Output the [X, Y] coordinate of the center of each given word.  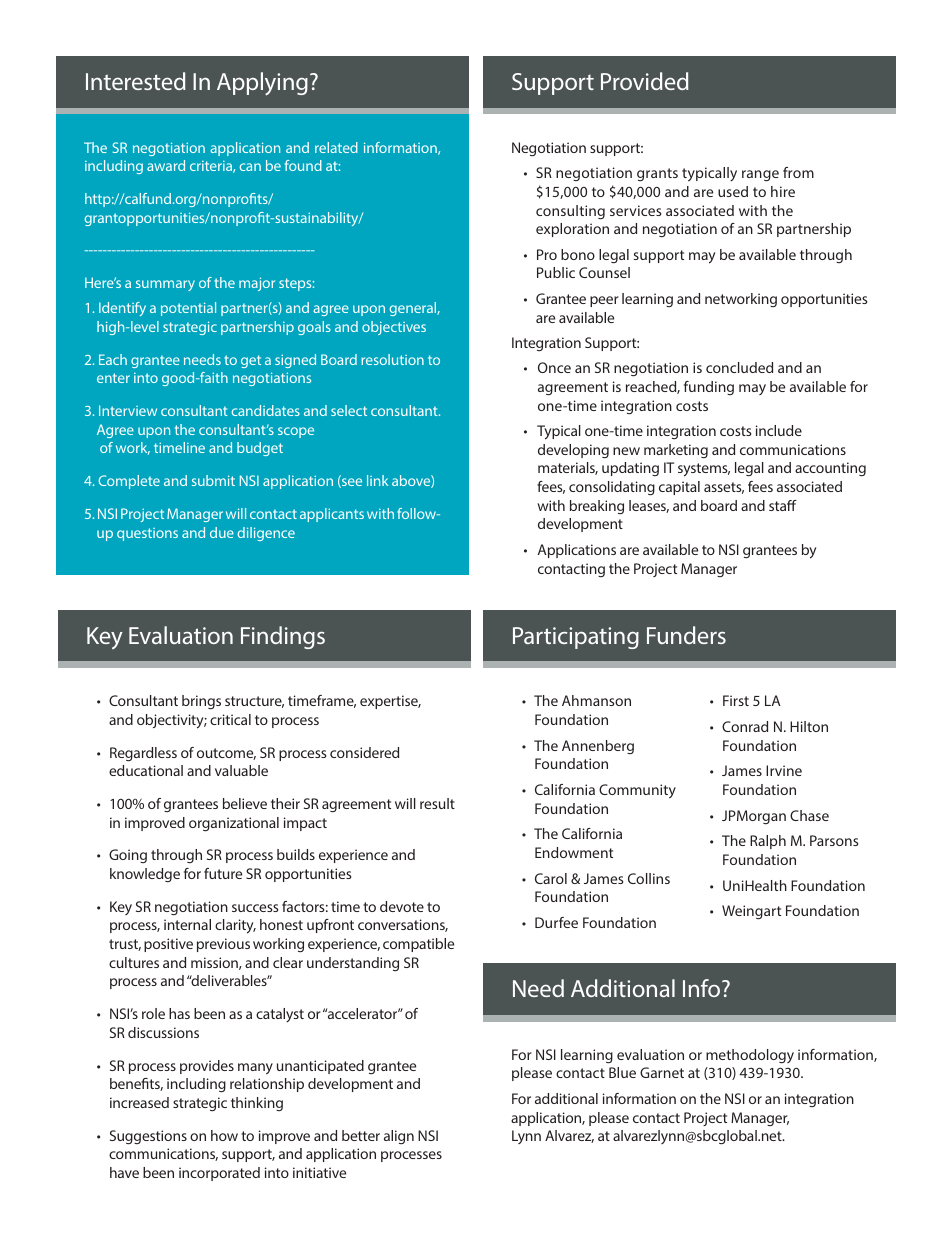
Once [554, 367]
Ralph [768, 842]
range [760, 176]
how [224, 1135]
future [223, 873]
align [399, 1137]
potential [188, 309]
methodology [750, 1056]
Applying [262, 84]
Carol [551, 878]
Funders [686, 635]
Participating [576, 638]
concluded [739, 367]
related [336, 147]
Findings [283, 637]
